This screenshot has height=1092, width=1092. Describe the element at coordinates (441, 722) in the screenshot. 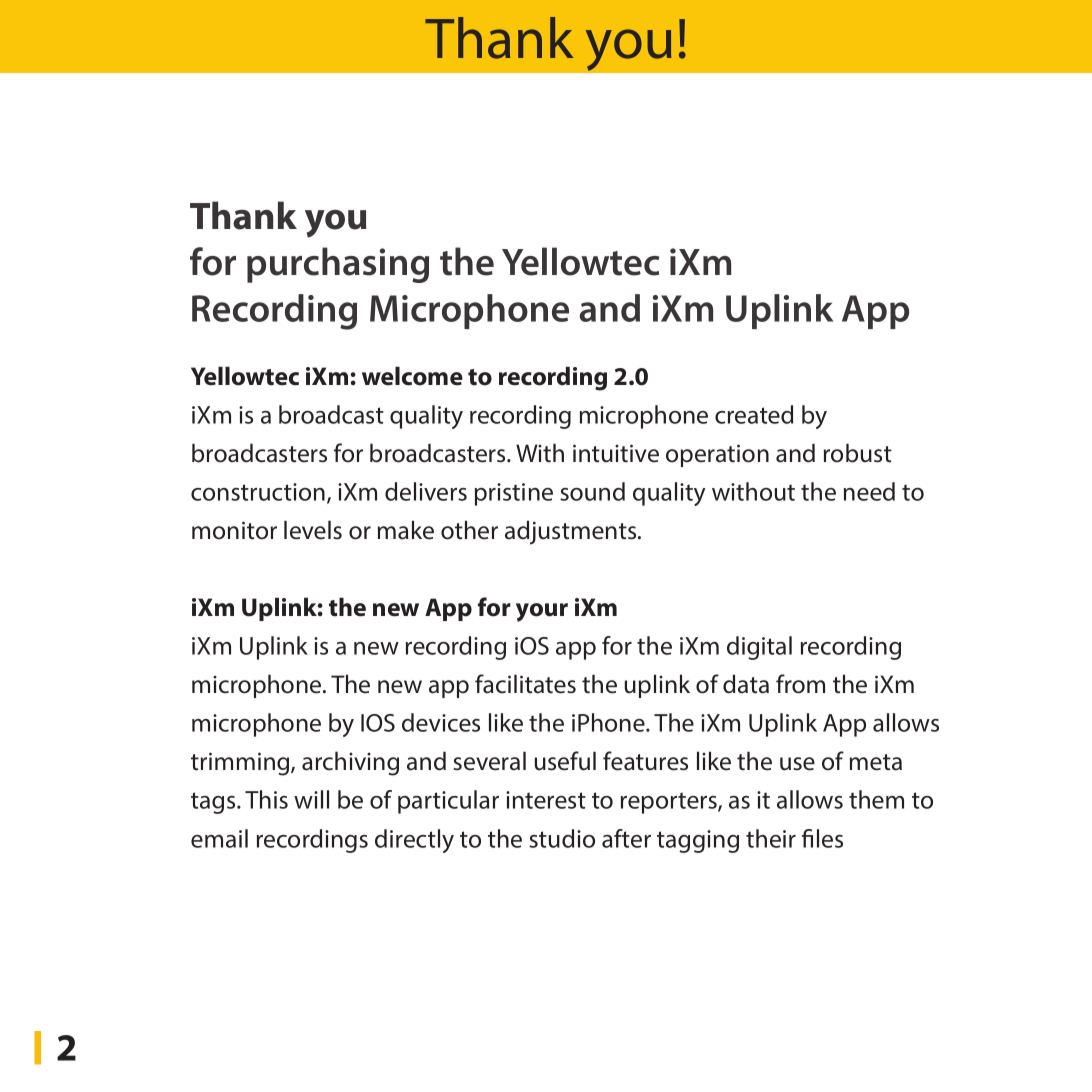

I see `devices` at that location.
